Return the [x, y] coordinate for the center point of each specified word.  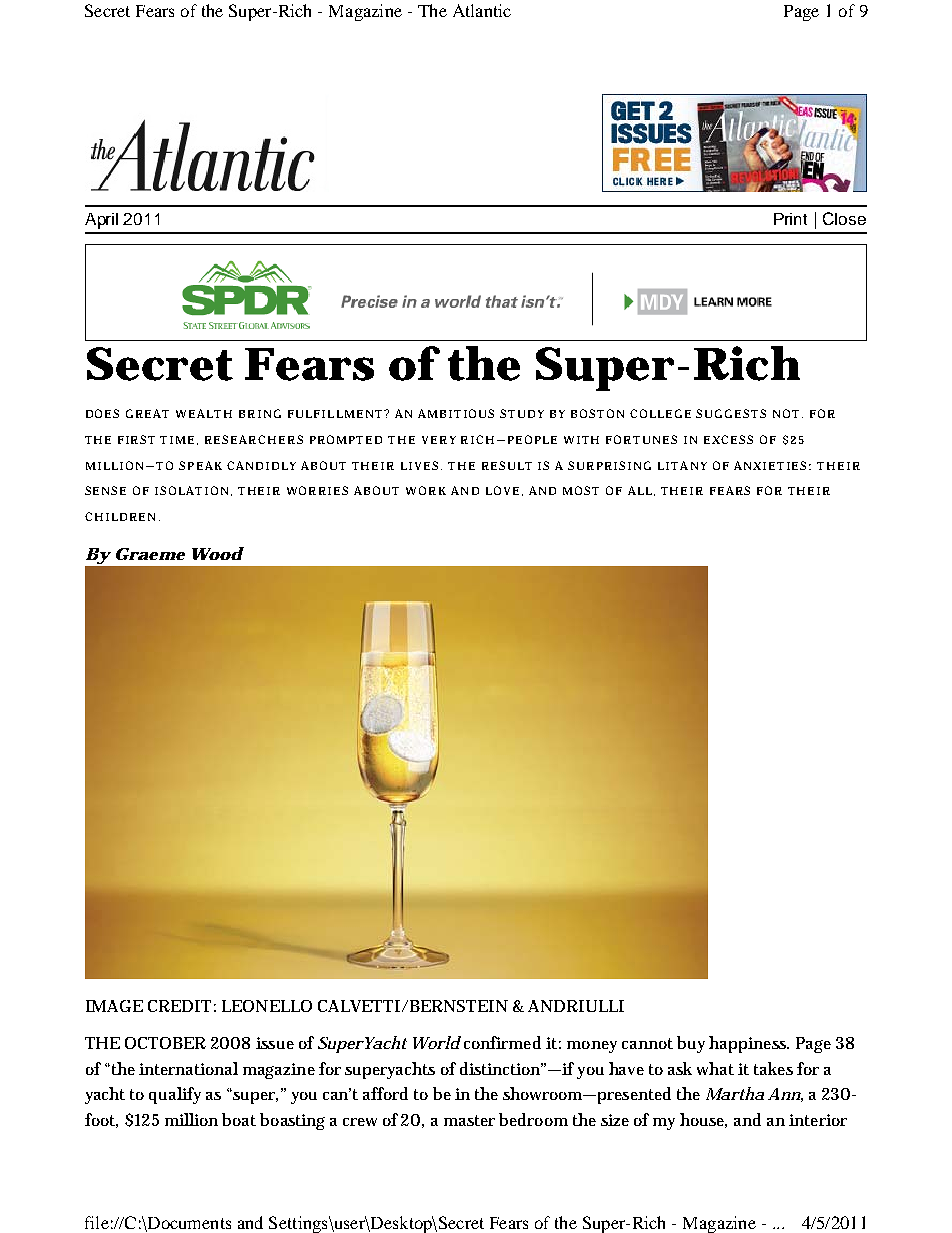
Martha [735, 1093]
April [101, 221]
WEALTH [204, 413]
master [469, 1120]
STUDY [522, 413]
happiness [749, 1044]
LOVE [502, 490]
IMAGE [114, 1006]
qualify [175, 1095]
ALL [641, 491]
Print [790, 219]
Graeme [150, 554]
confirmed [502, 1042]
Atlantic [482, 10]
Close [844, 218]
